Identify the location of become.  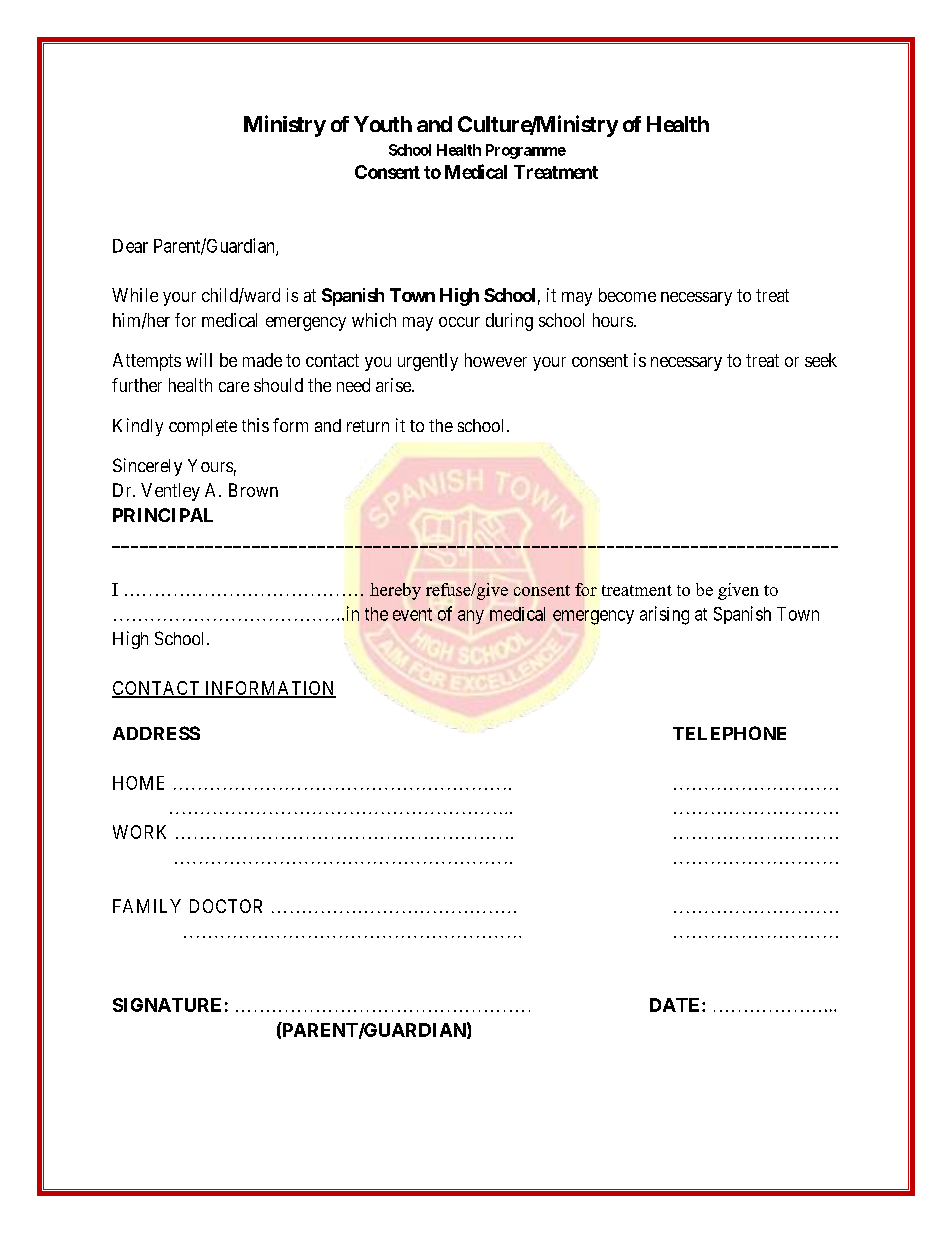
(627, 295).
